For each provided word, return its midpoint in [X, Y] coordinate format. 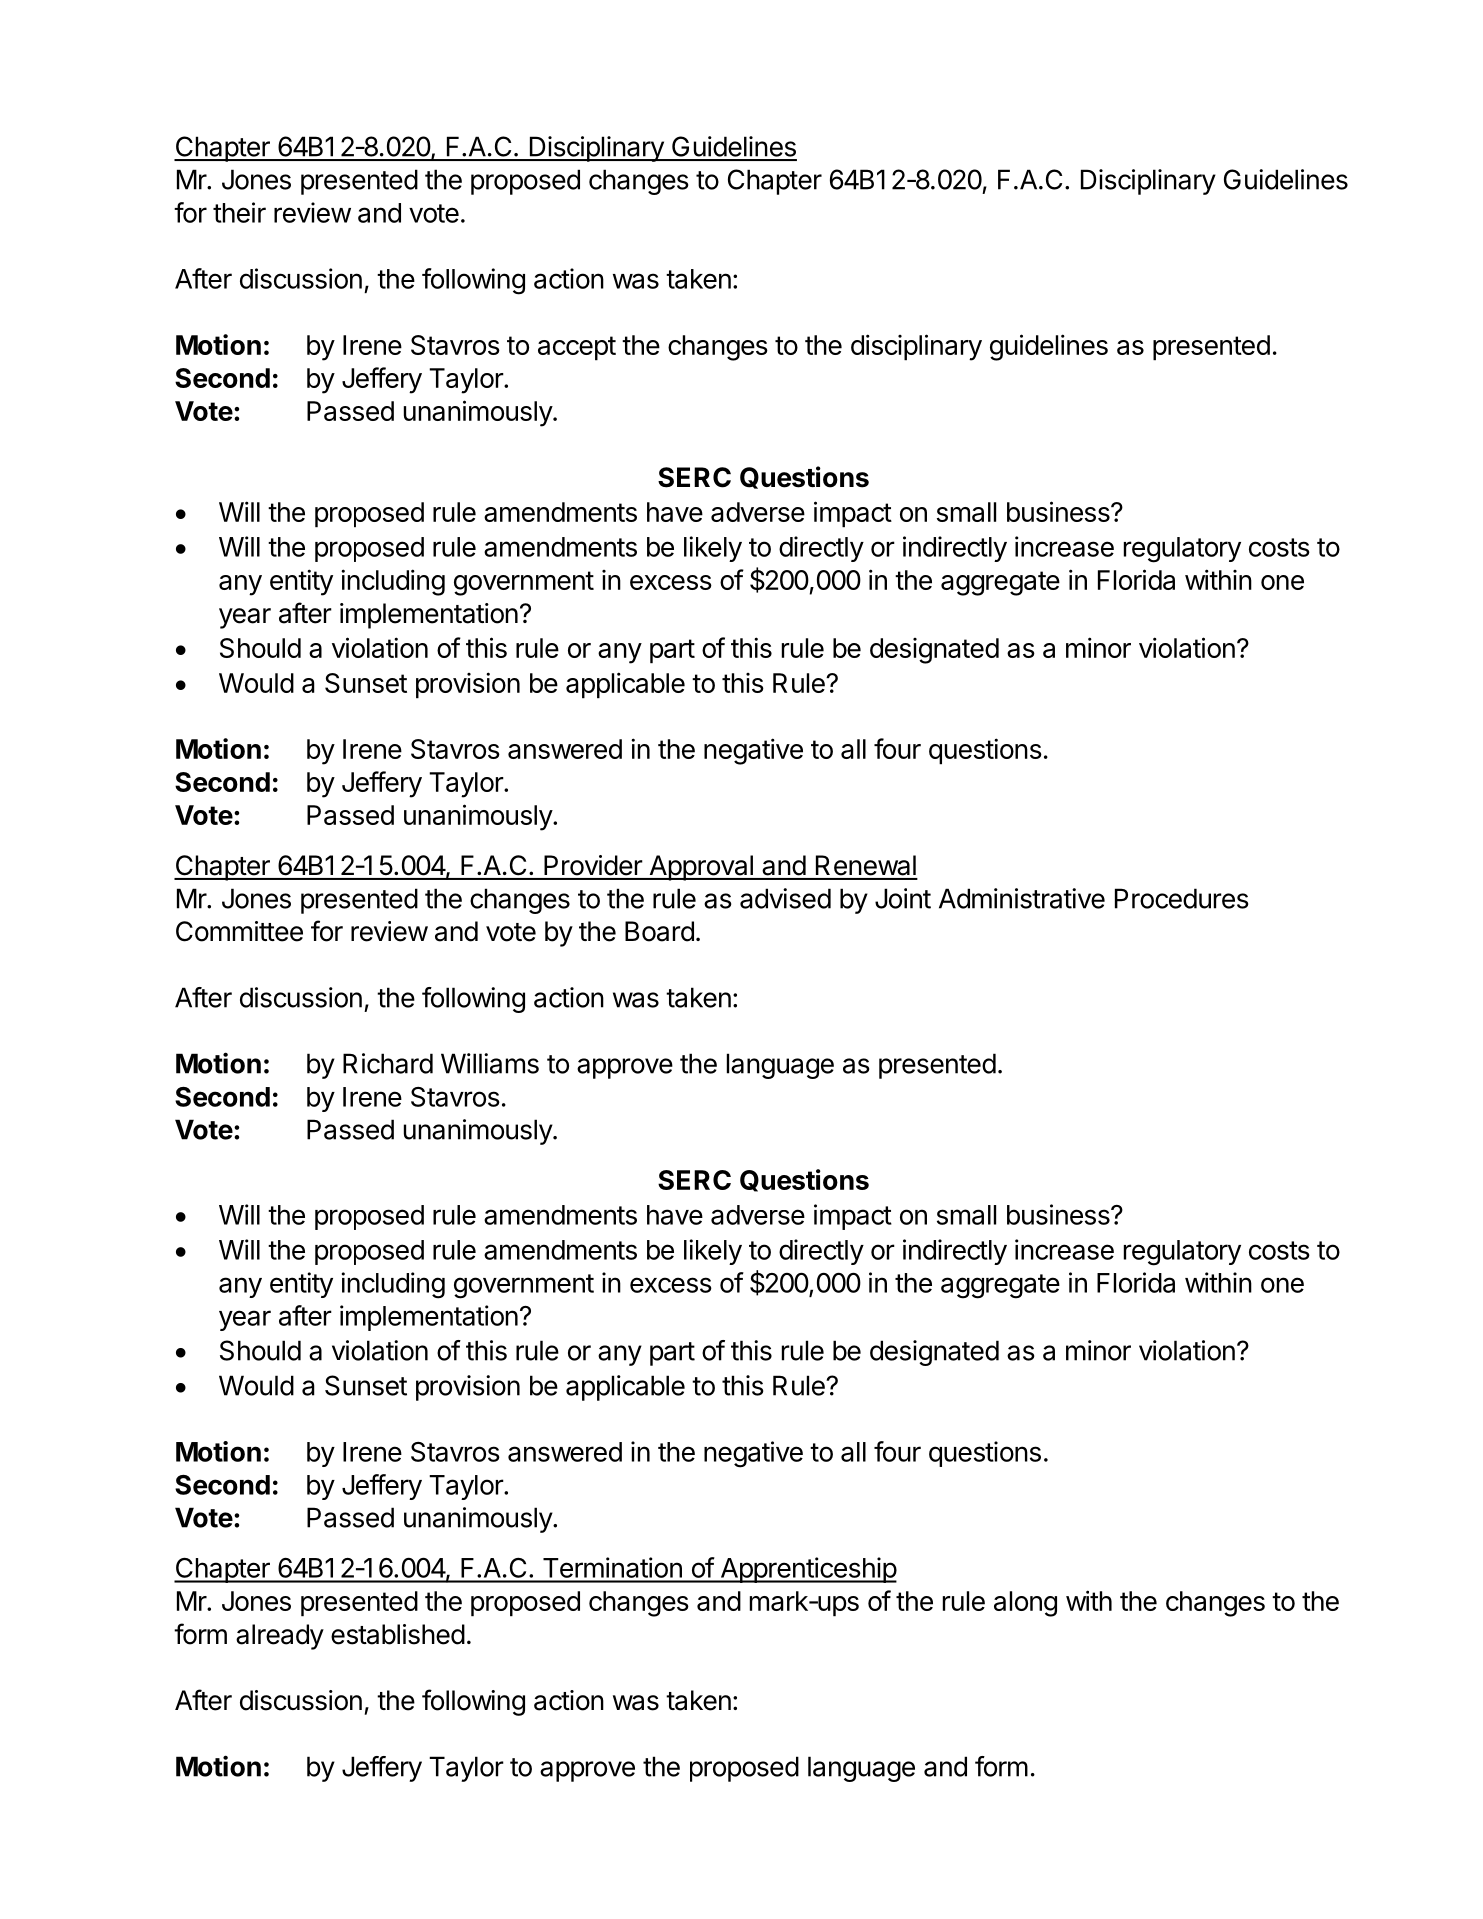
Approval [701, 868]
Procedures [1182, 898]
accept [577, 348]
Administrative [1022, 898]
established [398, 1634]
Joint [903, 898]
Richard [388, 1063]
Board [659, 931]
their [239, 212]
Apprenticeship [807, 1570]
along [1025, 1604]
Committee [239, 931]
